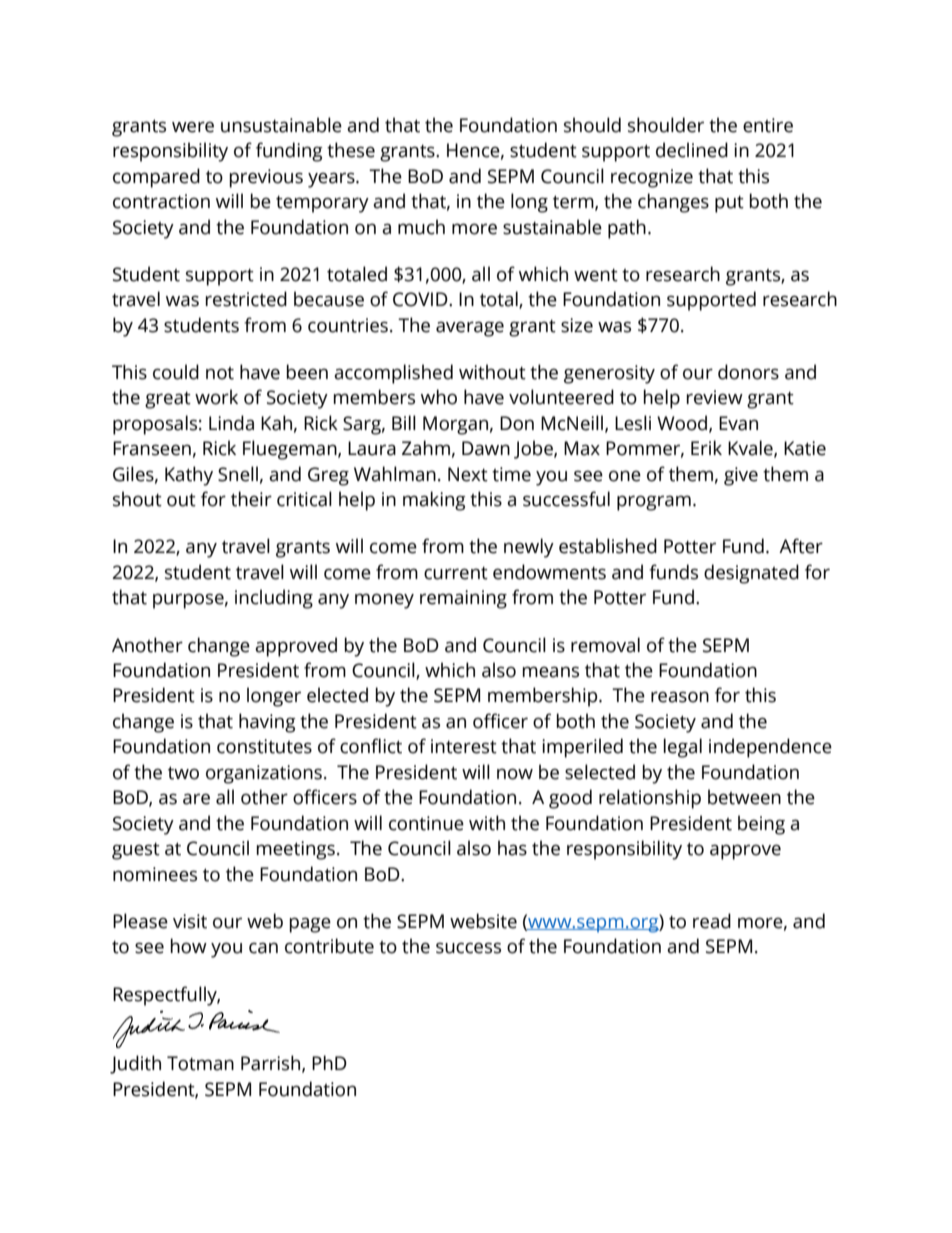 The height and width of the page is (1233, 952). Describe the element at coordinates (692, 150) in the page. I see `declined` at that location.
